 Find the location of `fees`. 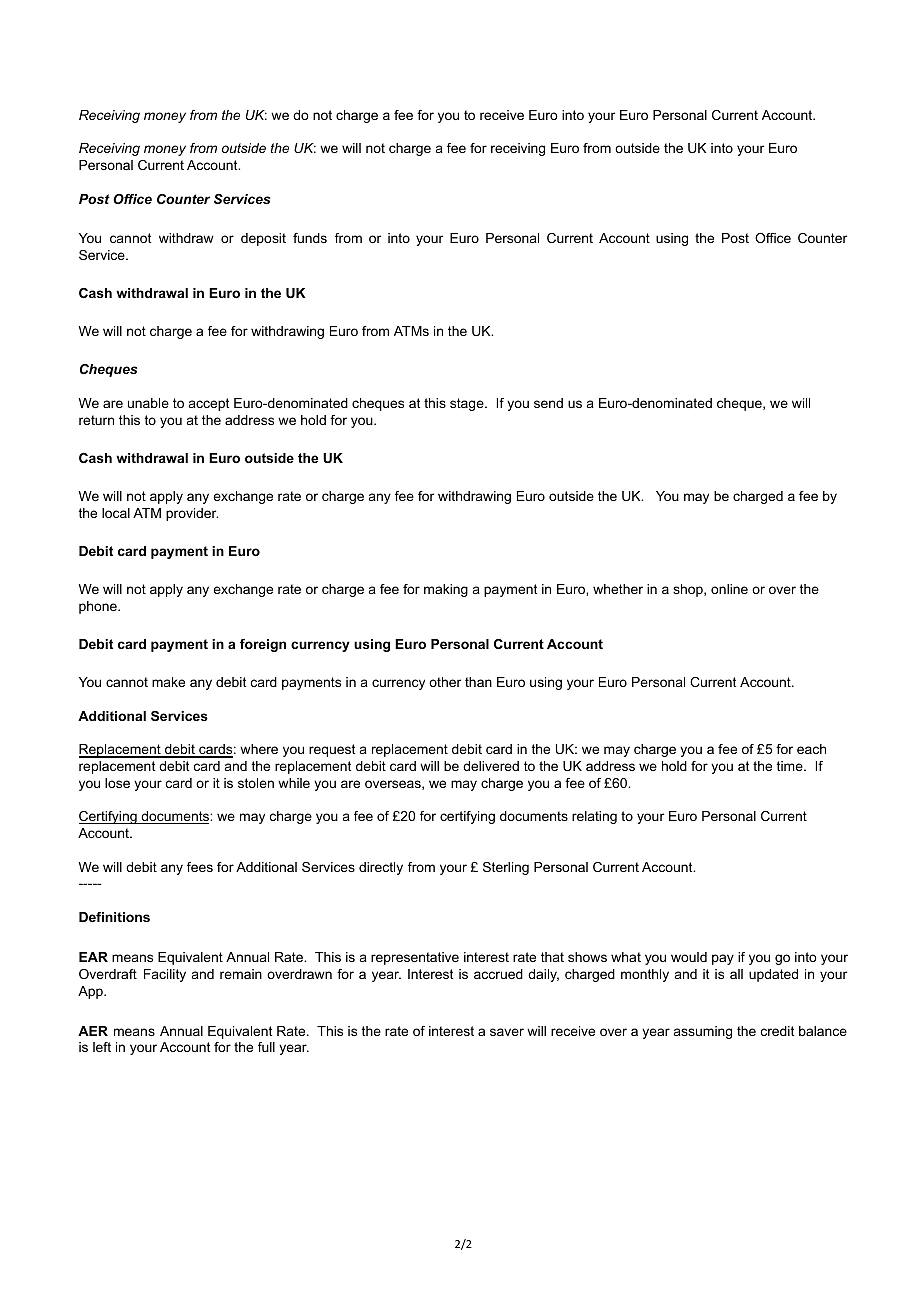

fees is located at coordinates (200, 867).
